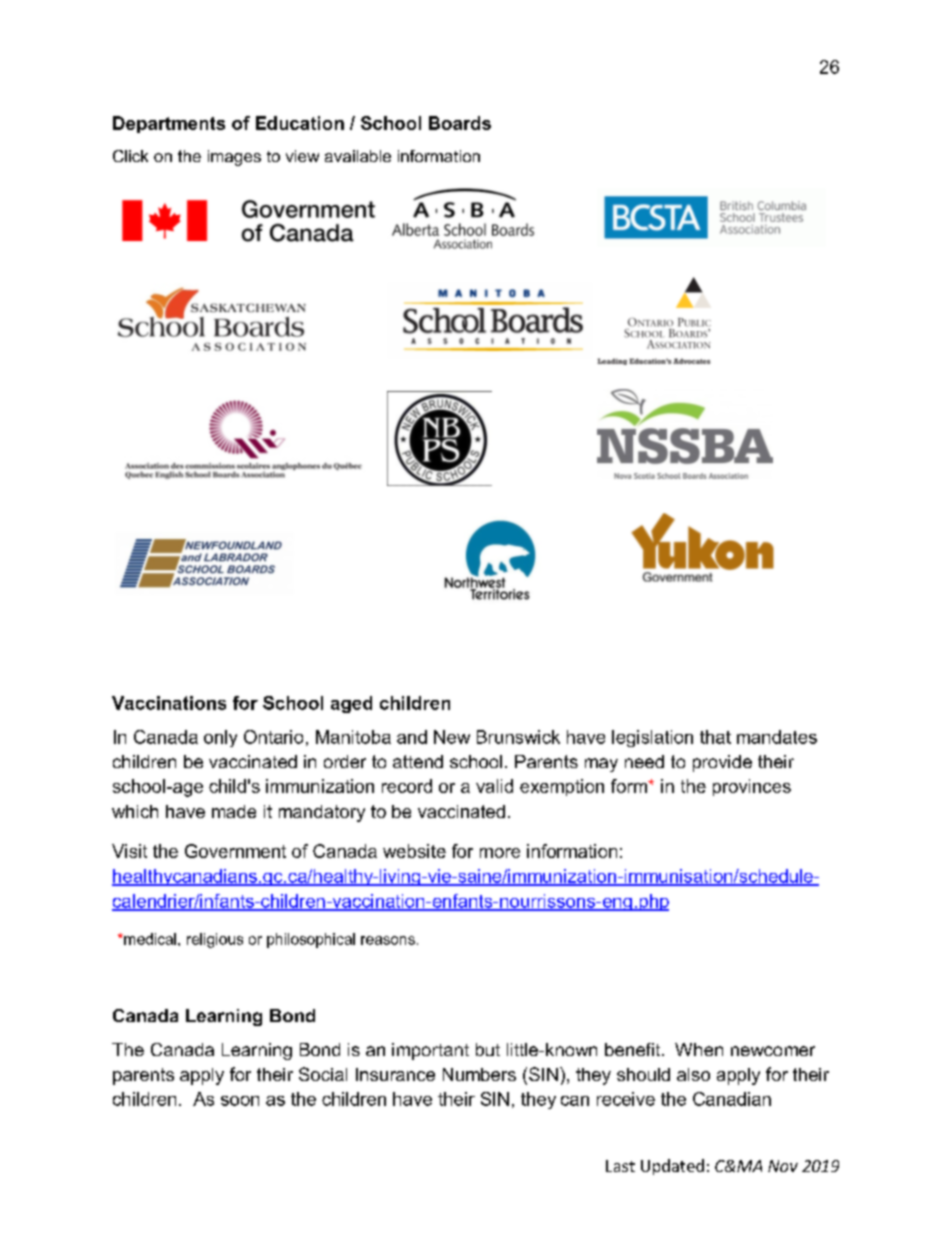 Image resolution: width=952 pixels, height=1233 pixels. What do you see at coordinates (358, 156) in the page?
I see `available` at bounding box center [358, 156].
